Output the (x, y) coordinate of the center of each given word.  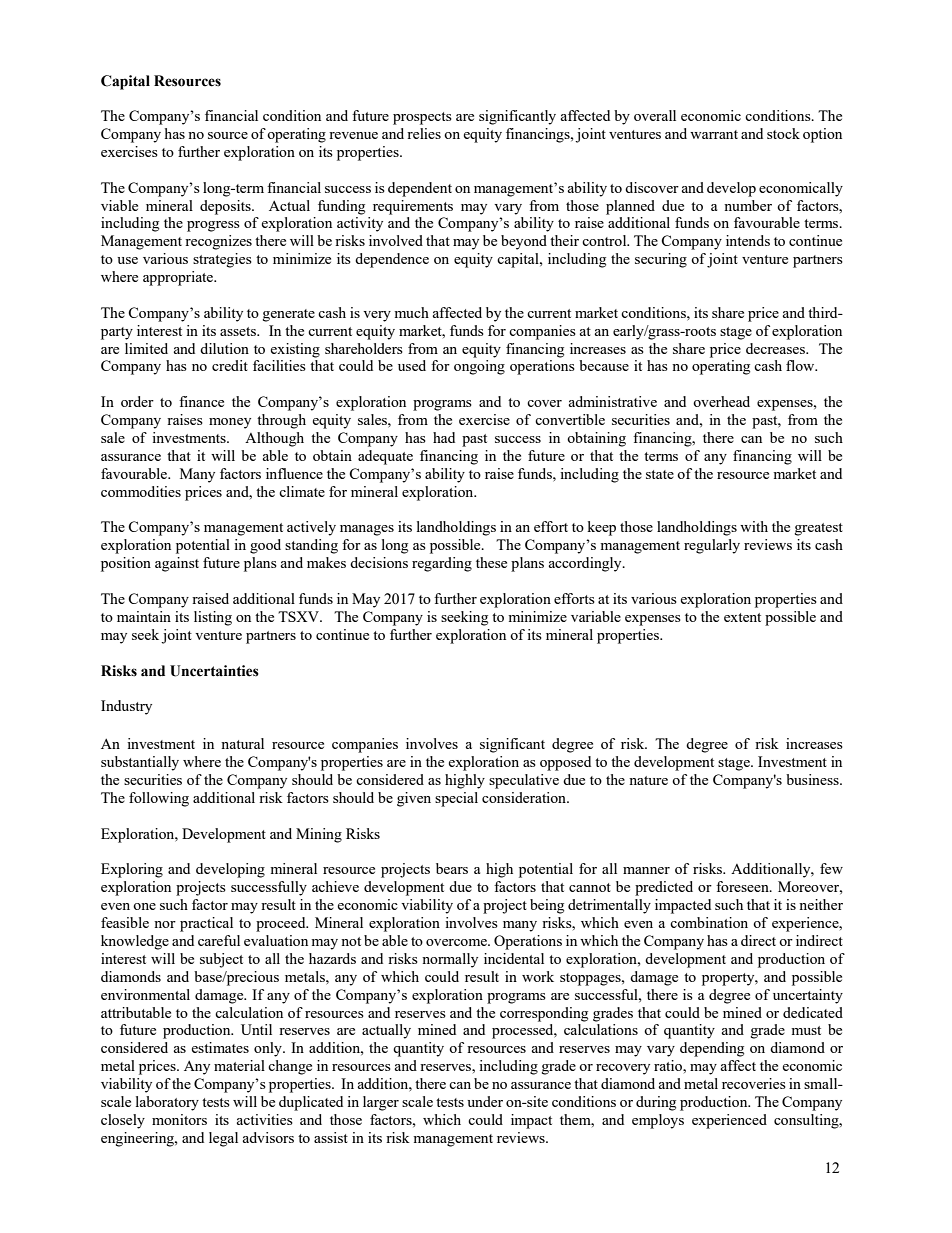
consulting (807, 1121)
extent (742, 617)
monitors (179, 1119)
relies (424, 133)
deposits (226, 207)
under (485, 1101)
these (491, 562)
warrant (714, 134)
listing (213, 618)
